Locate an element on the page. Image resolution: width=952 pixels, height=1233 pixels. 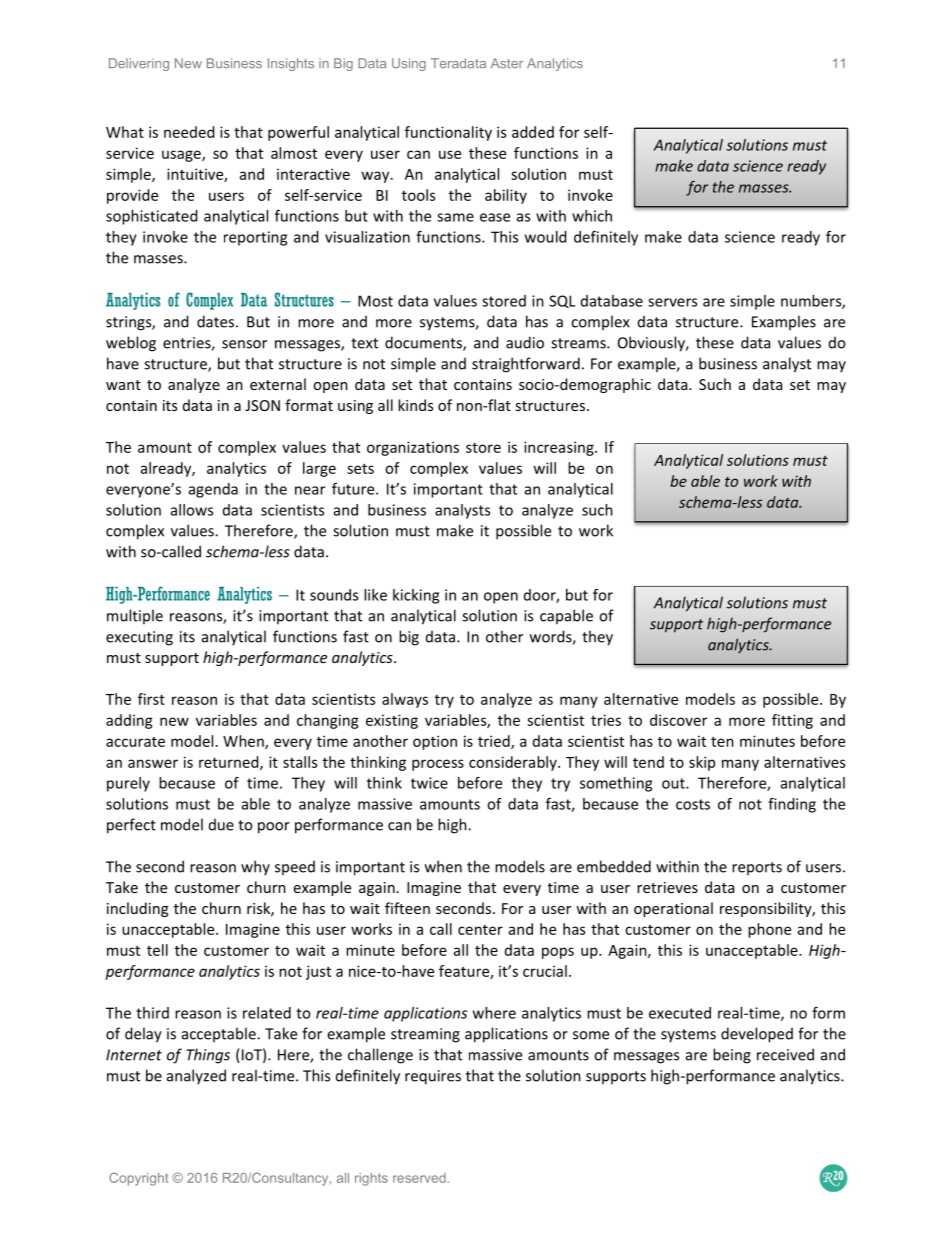
costs is located at coordinates (693, 804).
